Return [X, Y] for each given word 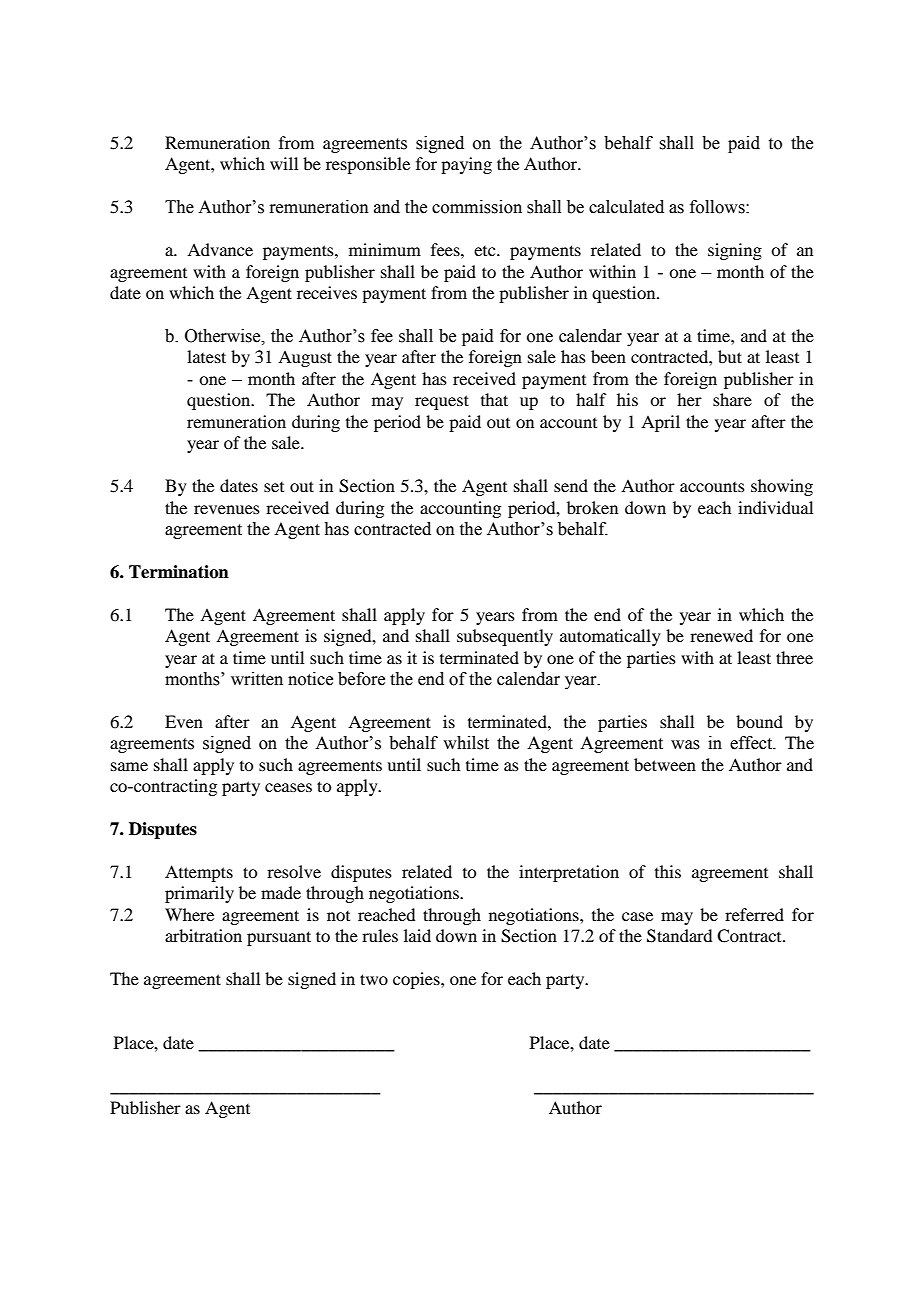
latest [206, 356]
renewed [721, 635]
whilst [466, 743]
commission [477, 207]
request [442, 402]
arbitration [203, 935]
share [732, 399]
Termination [179, 572]
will [284, 163]
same [129, 766]
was [685, 745]
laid [417, 935]
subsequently [505, 637]
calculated [626, 207]
